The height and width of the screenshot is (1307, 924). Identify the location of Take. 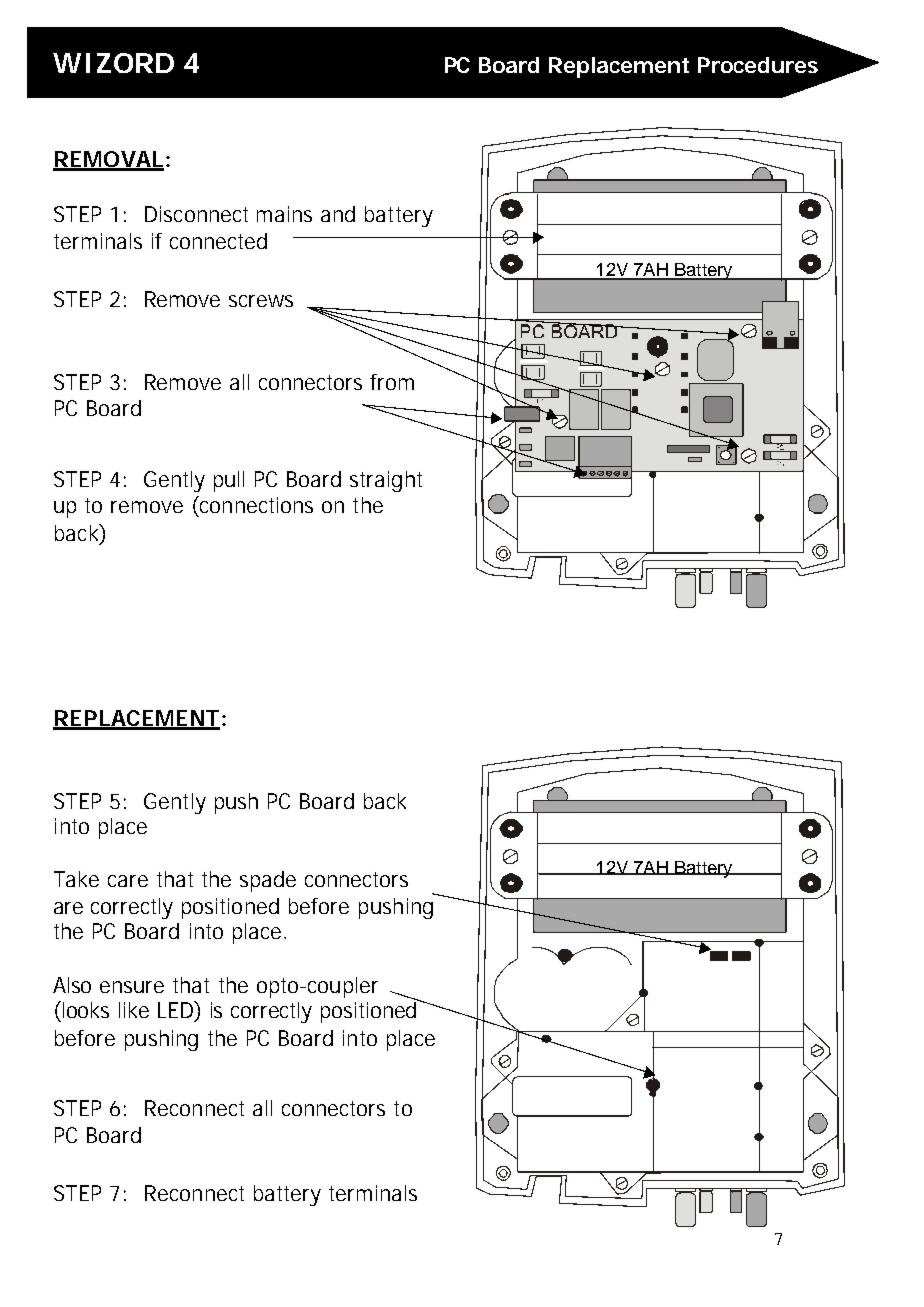
(76, 879).
